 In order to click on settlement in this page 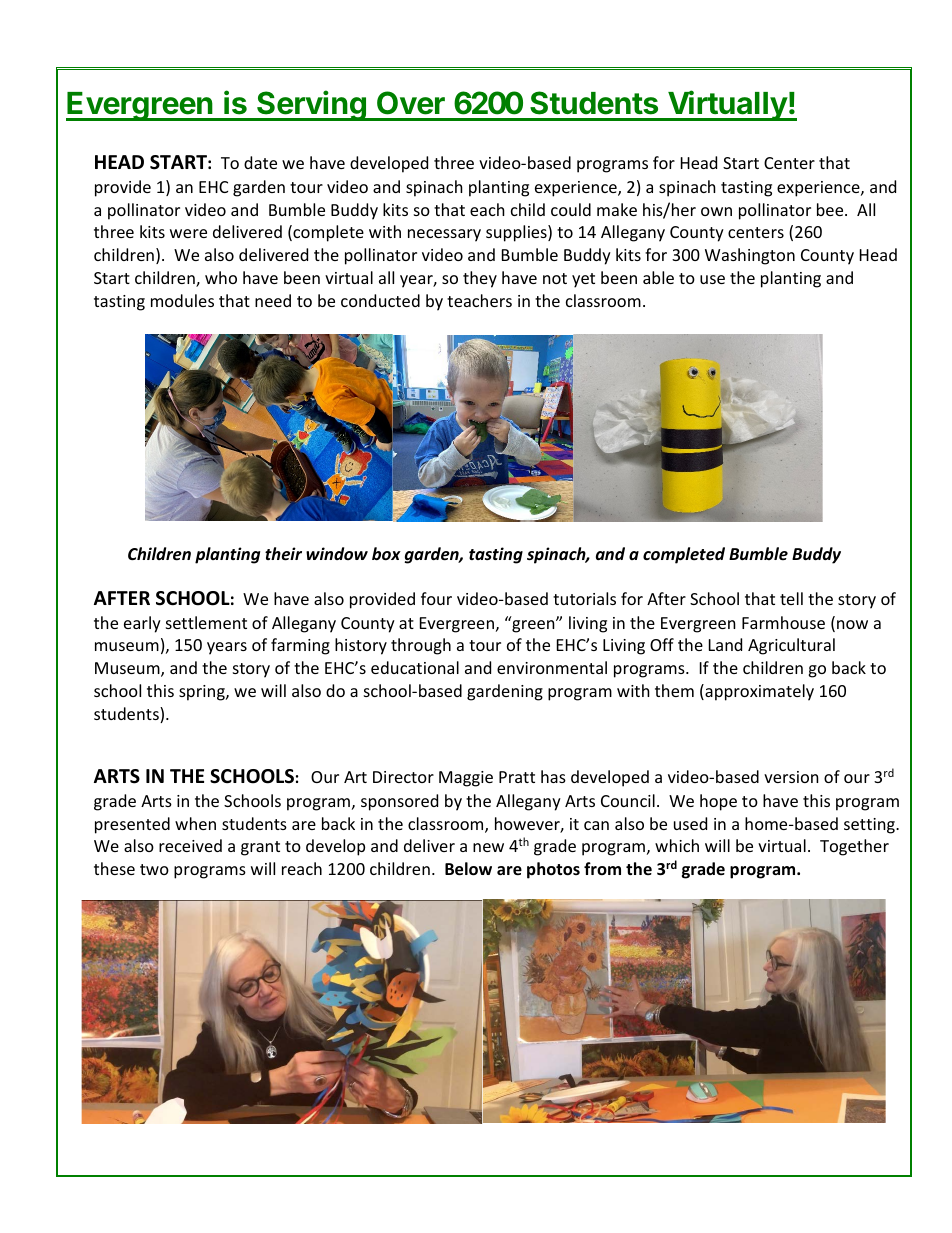, I will do `click(206, 622)`.
